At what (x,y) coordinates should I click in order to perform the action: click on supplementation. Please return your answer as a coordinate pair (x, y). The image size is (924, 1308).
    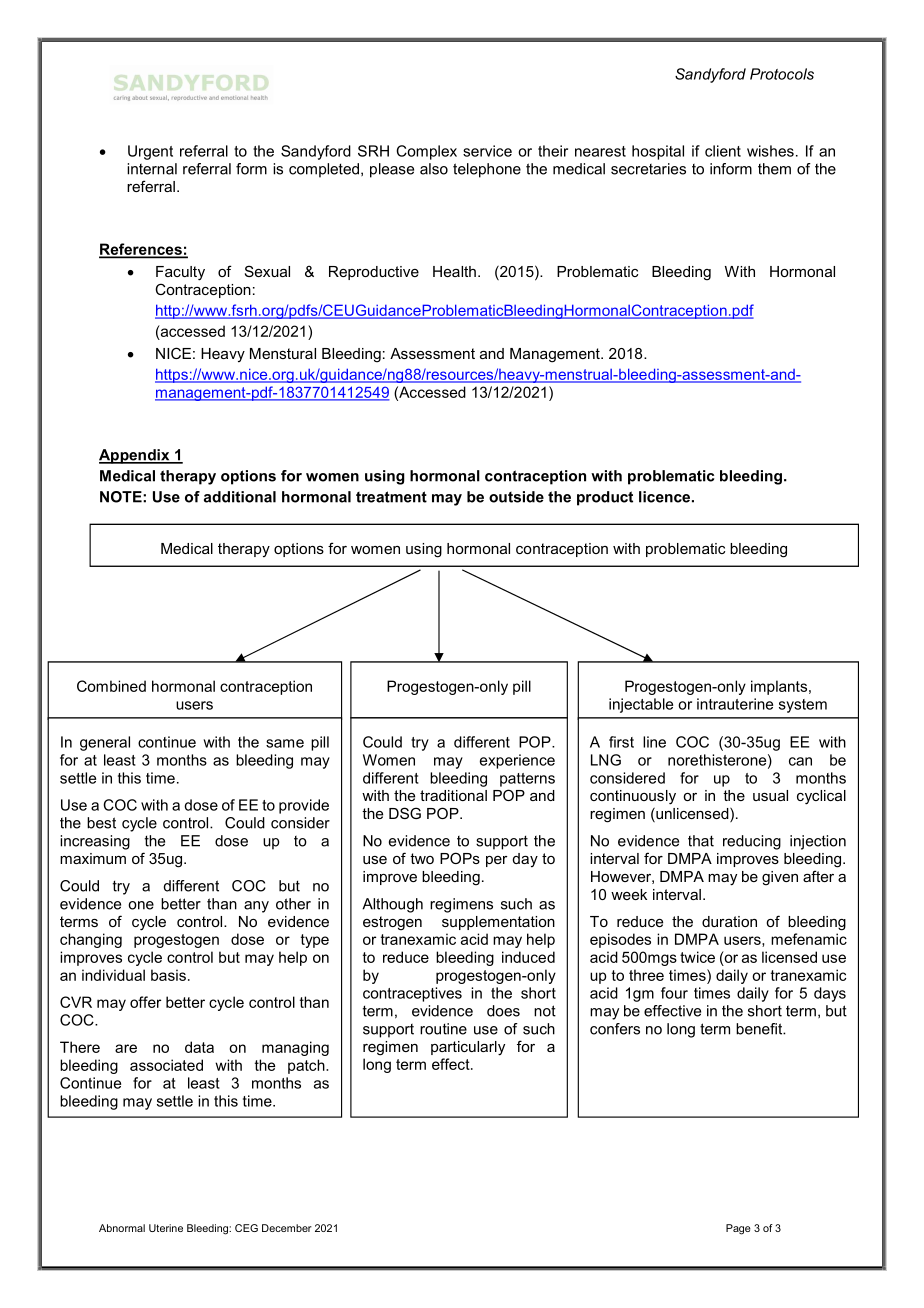
    Looking at the image, I should click on (498, 923).
